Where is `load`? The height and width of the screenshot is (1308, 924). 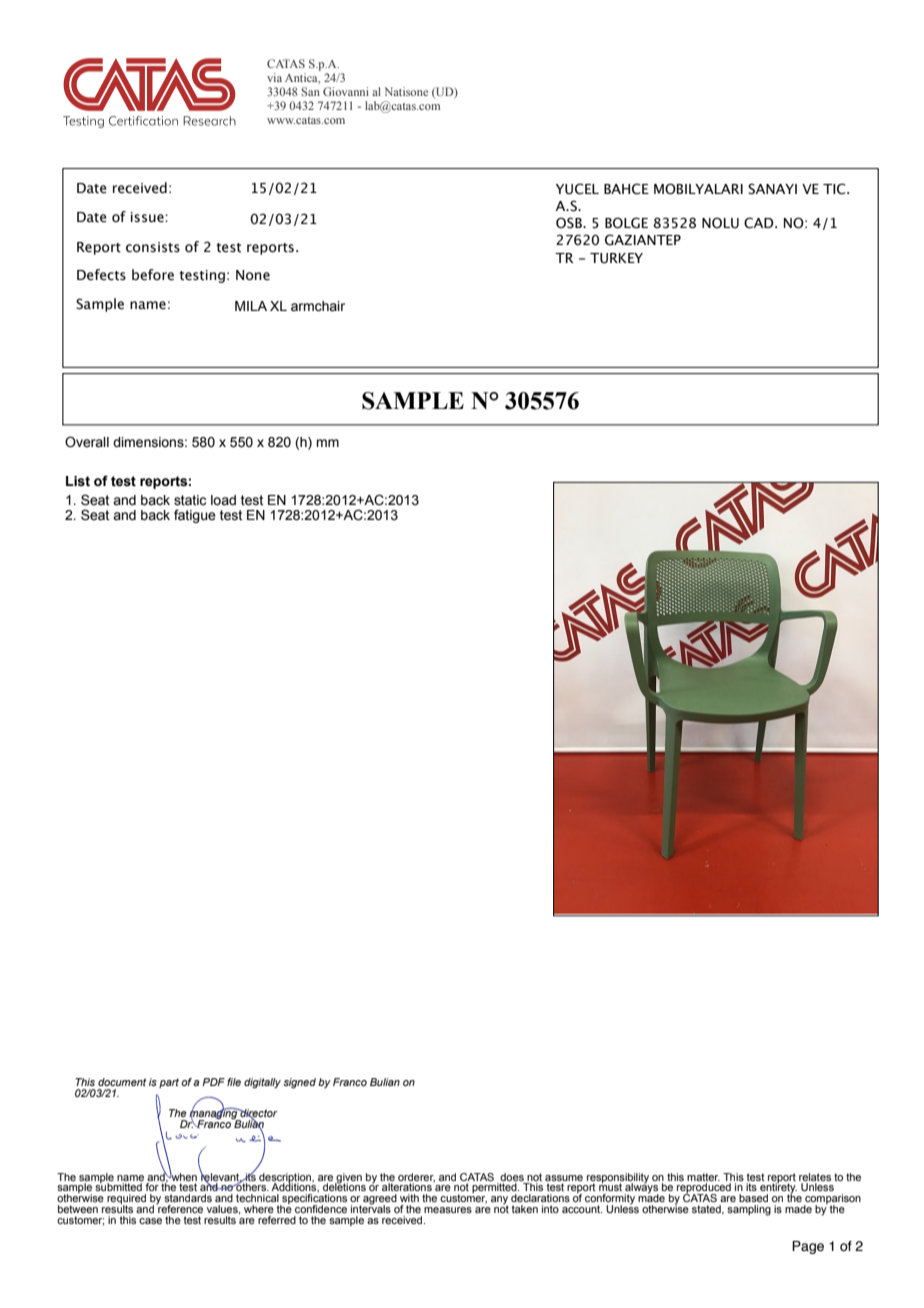
load is located at coordinates (223, 500).
